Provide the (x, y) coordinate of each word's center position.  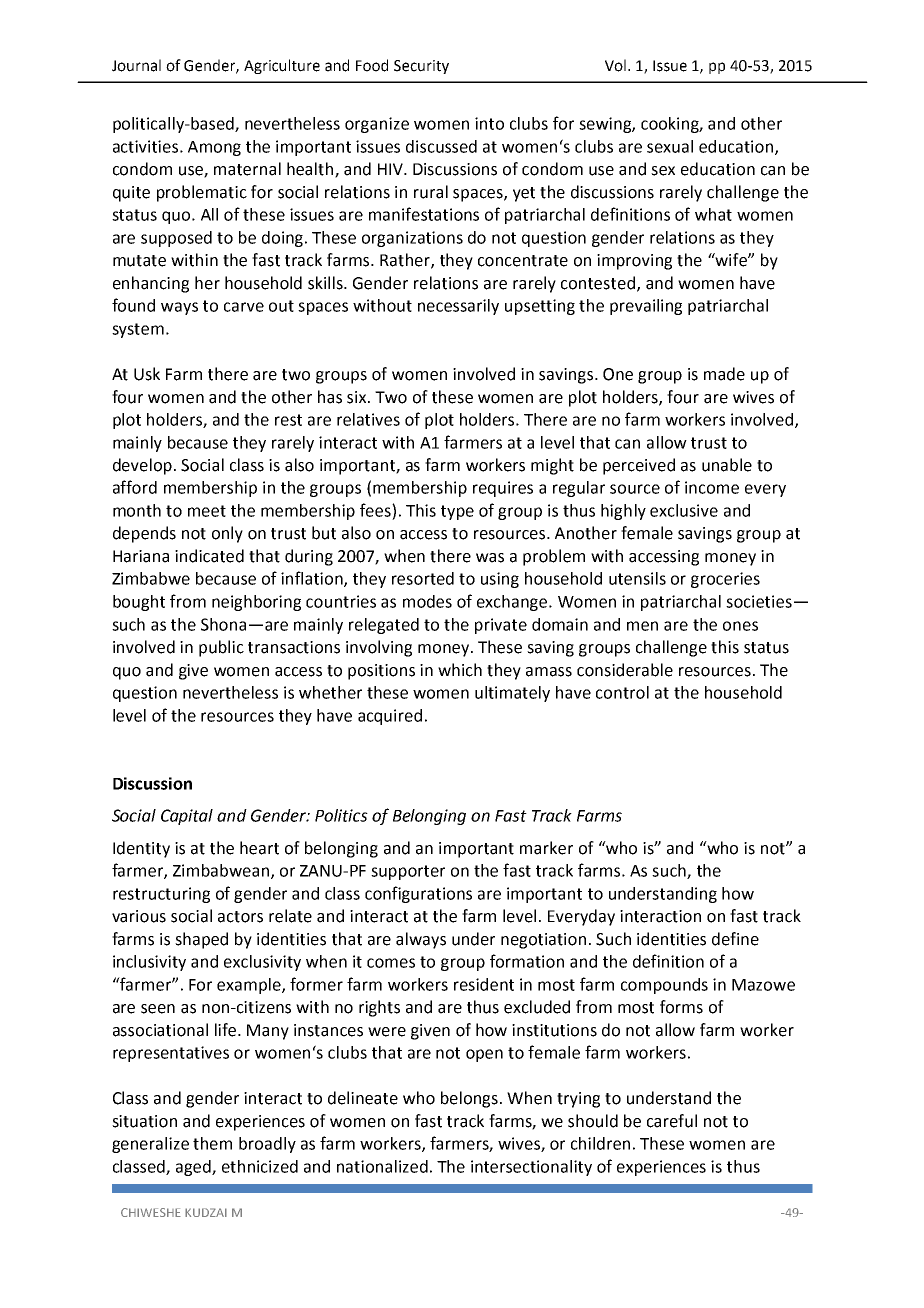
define (735, 939)
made (724, 374)
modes (427, 601)
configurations (418, 894)
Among (214, 148)
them (212, 1143)
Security (421, 67)
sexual (670, 146)
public (221, 648)
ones (740, 626)
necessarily (458, 307)
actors (240, 917)
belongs (469, 1099)
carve (244, 307)
